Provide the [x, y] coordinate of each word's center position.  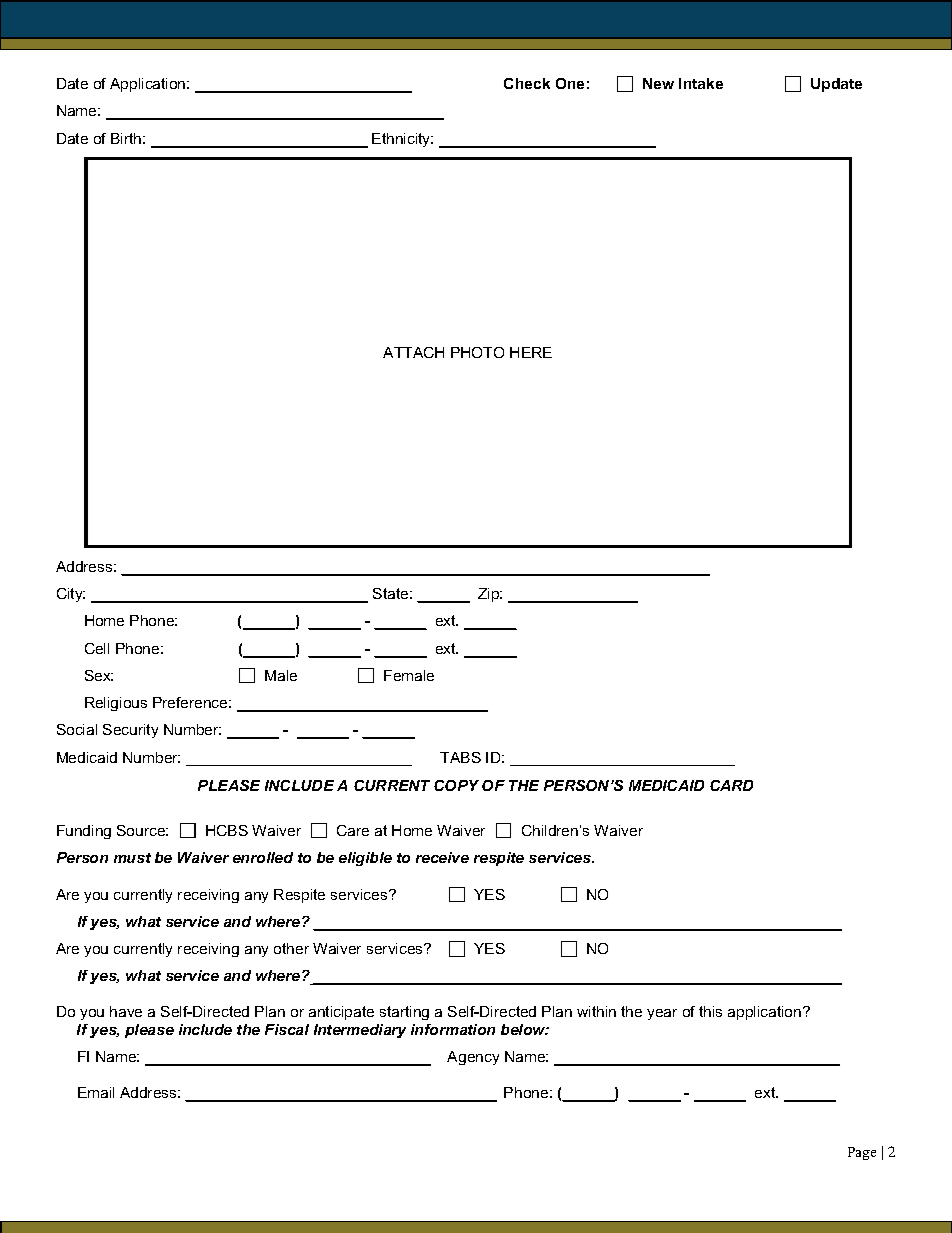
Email [96, 1092]
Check [527, 83]
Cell [97, 648]
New [658, 83]
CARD [731, 785]
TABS [460, 757]
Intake [701, 83]
